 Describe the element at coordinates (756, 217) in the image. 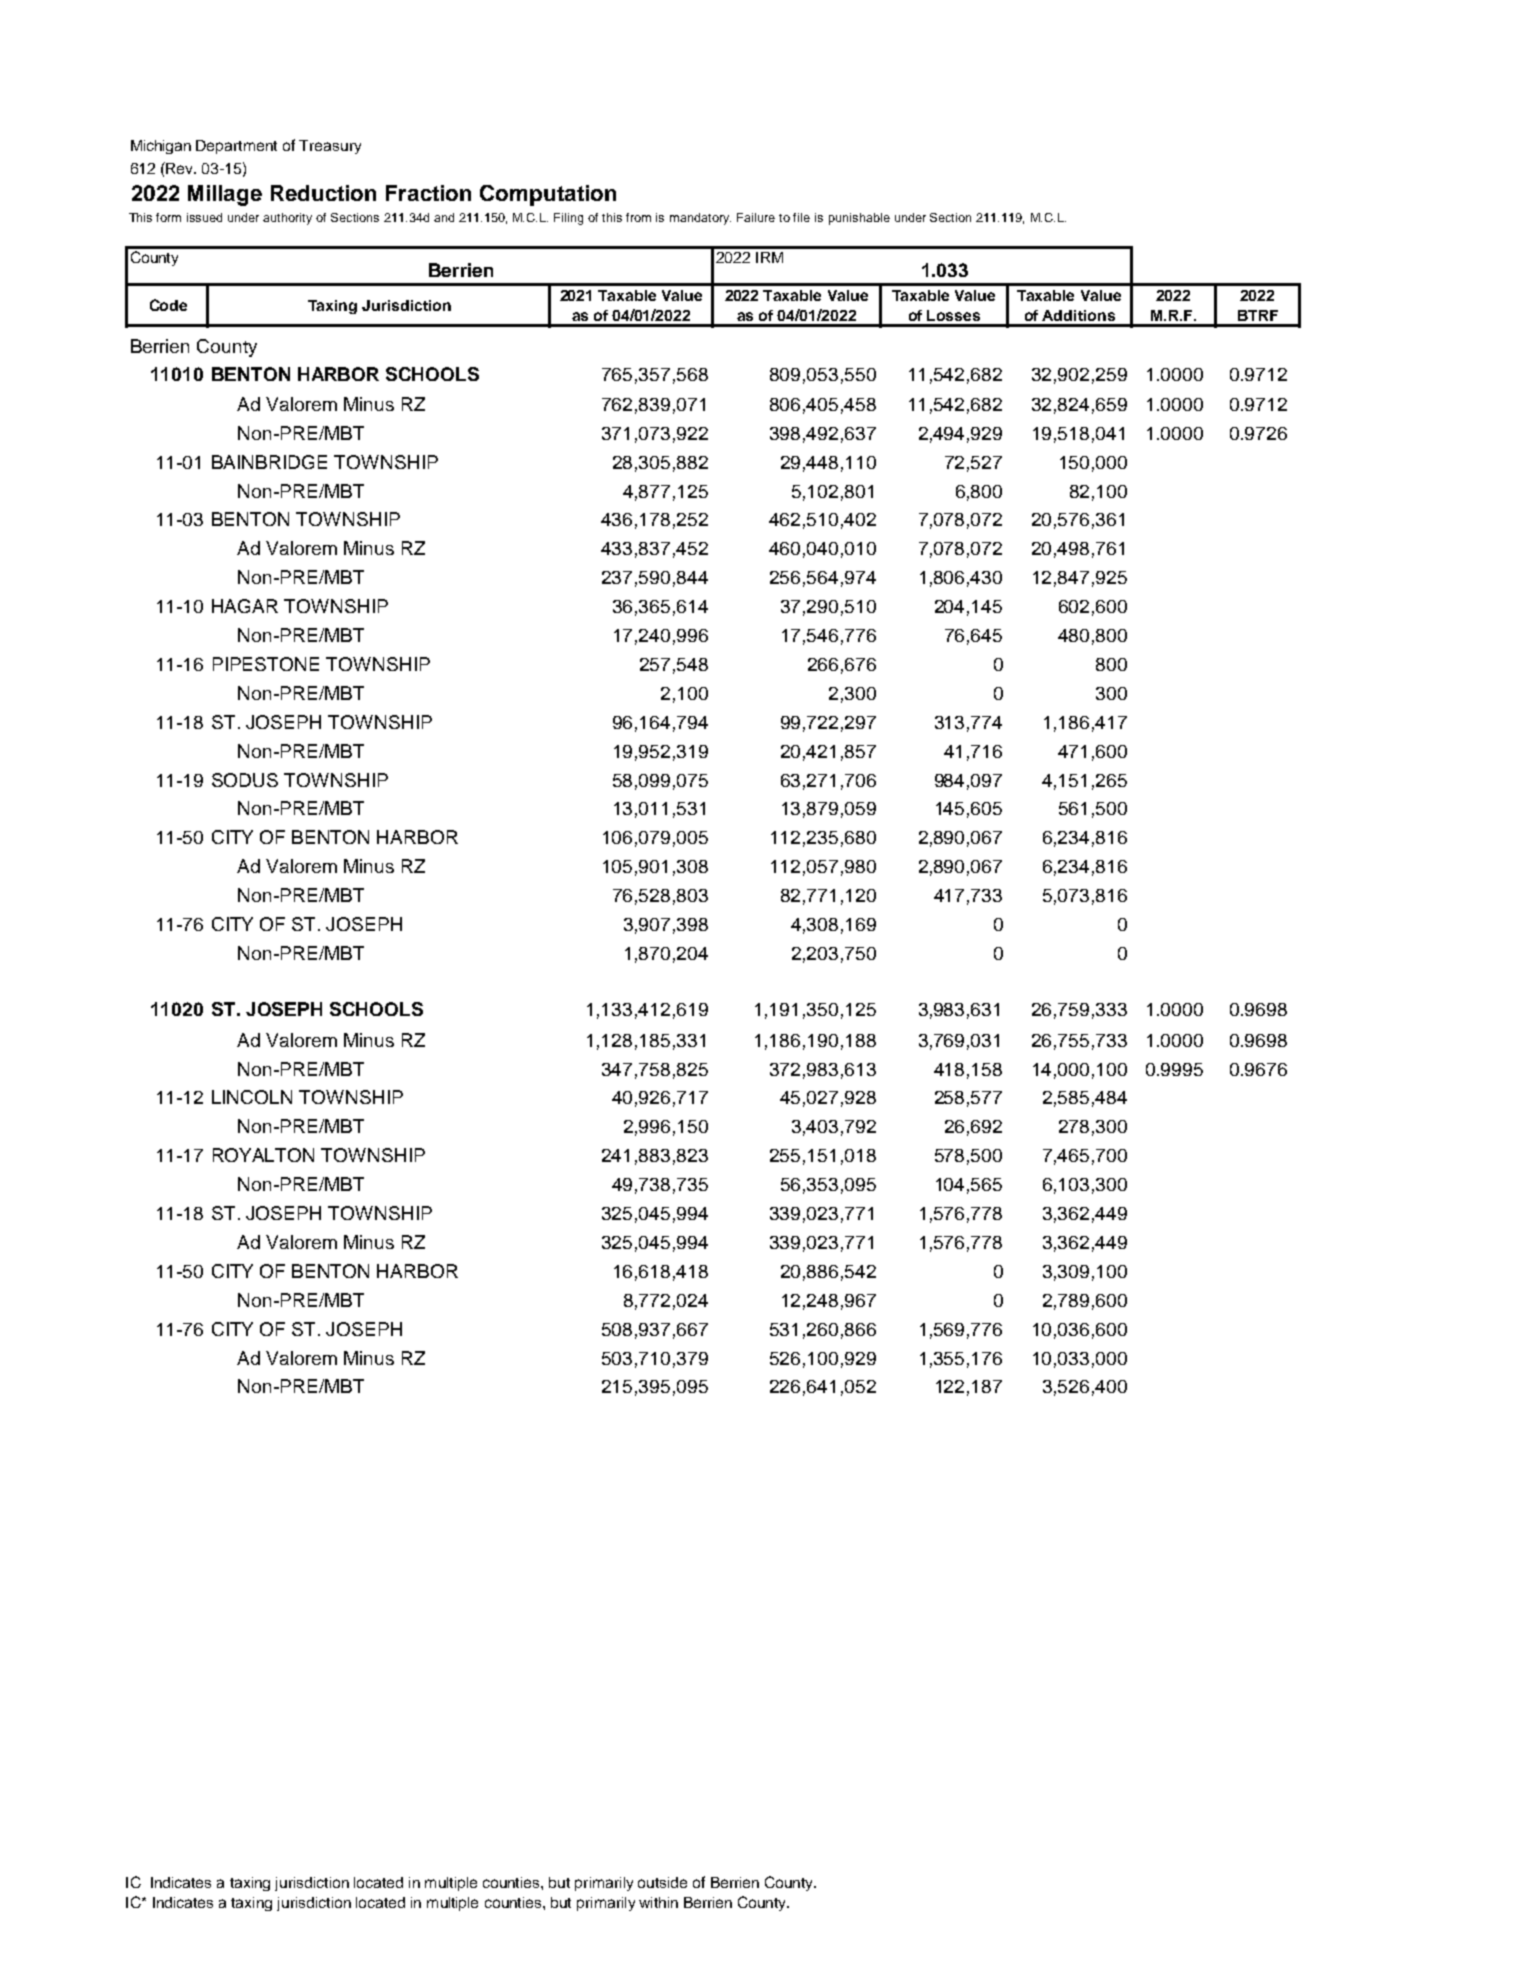

I see `Failure` at that location.
